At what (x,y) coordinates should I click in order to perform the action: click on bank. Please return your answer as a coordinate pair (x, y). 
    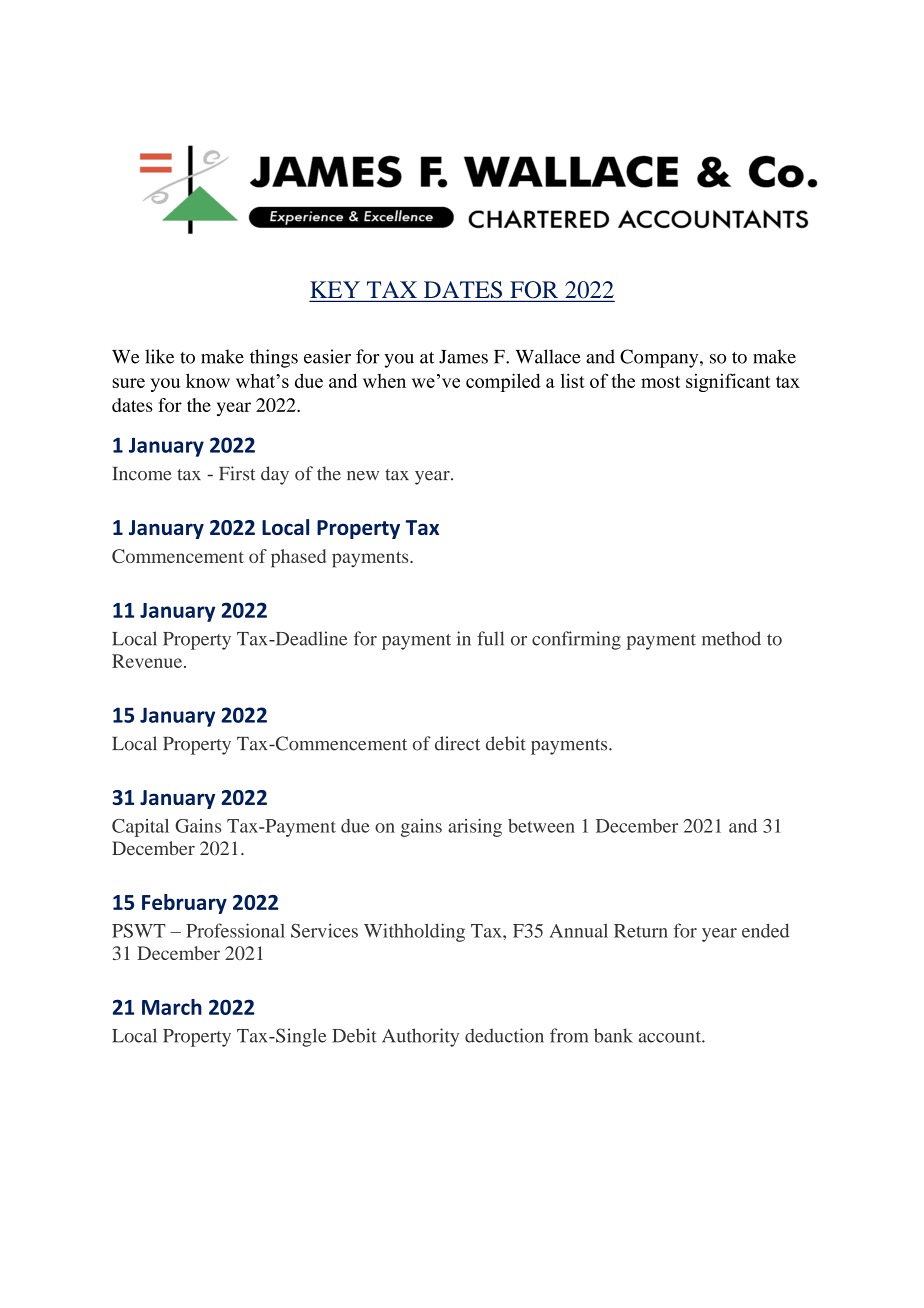
    Looking at the image, I should click on (613, 1035).
